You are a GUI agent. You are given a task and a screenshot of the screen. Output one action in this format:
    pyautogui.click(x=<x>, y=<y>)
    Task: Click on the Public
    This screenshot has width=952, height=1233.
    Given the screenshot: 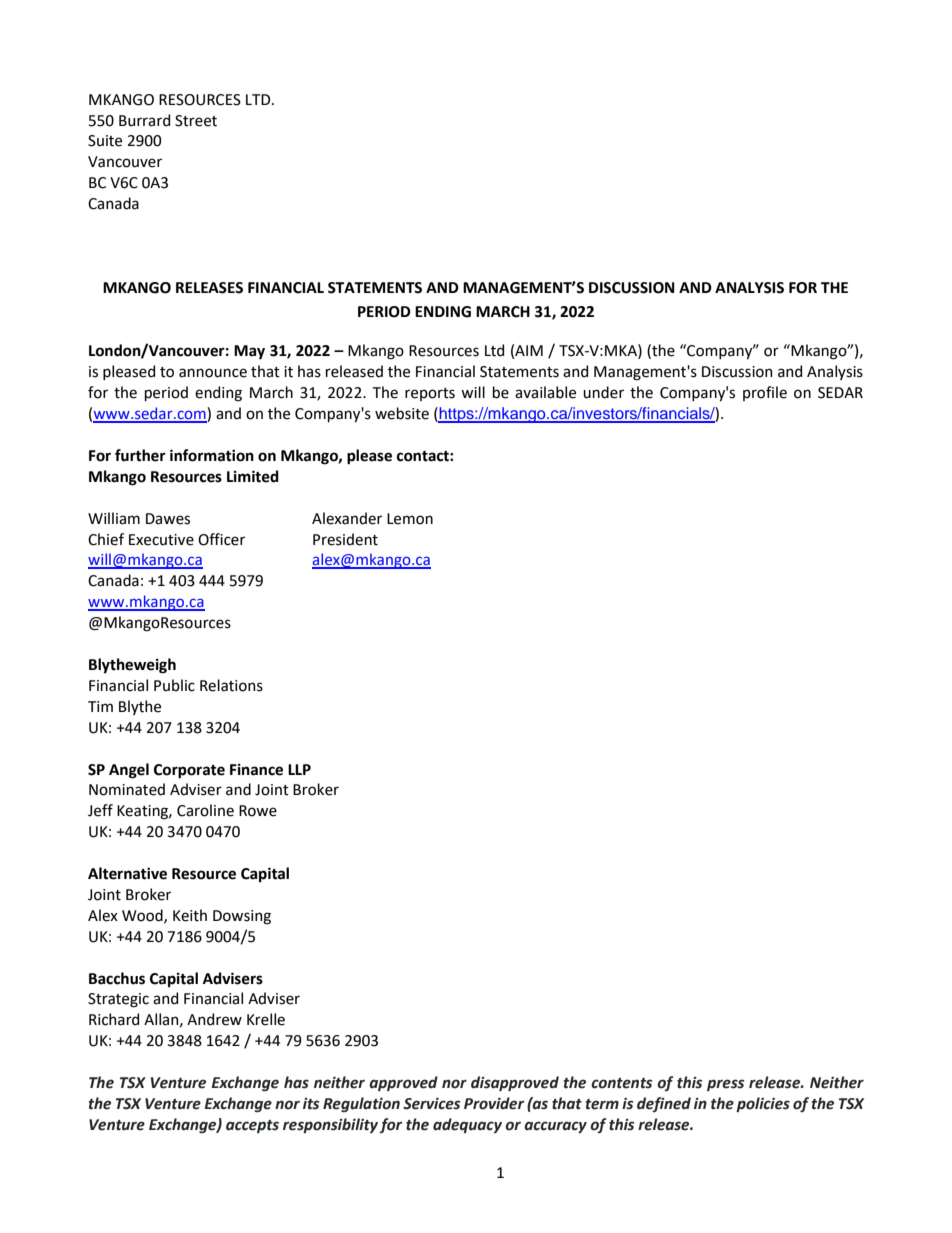 What is the action you would take?
    pyautogui.click(x=174, y=685)
